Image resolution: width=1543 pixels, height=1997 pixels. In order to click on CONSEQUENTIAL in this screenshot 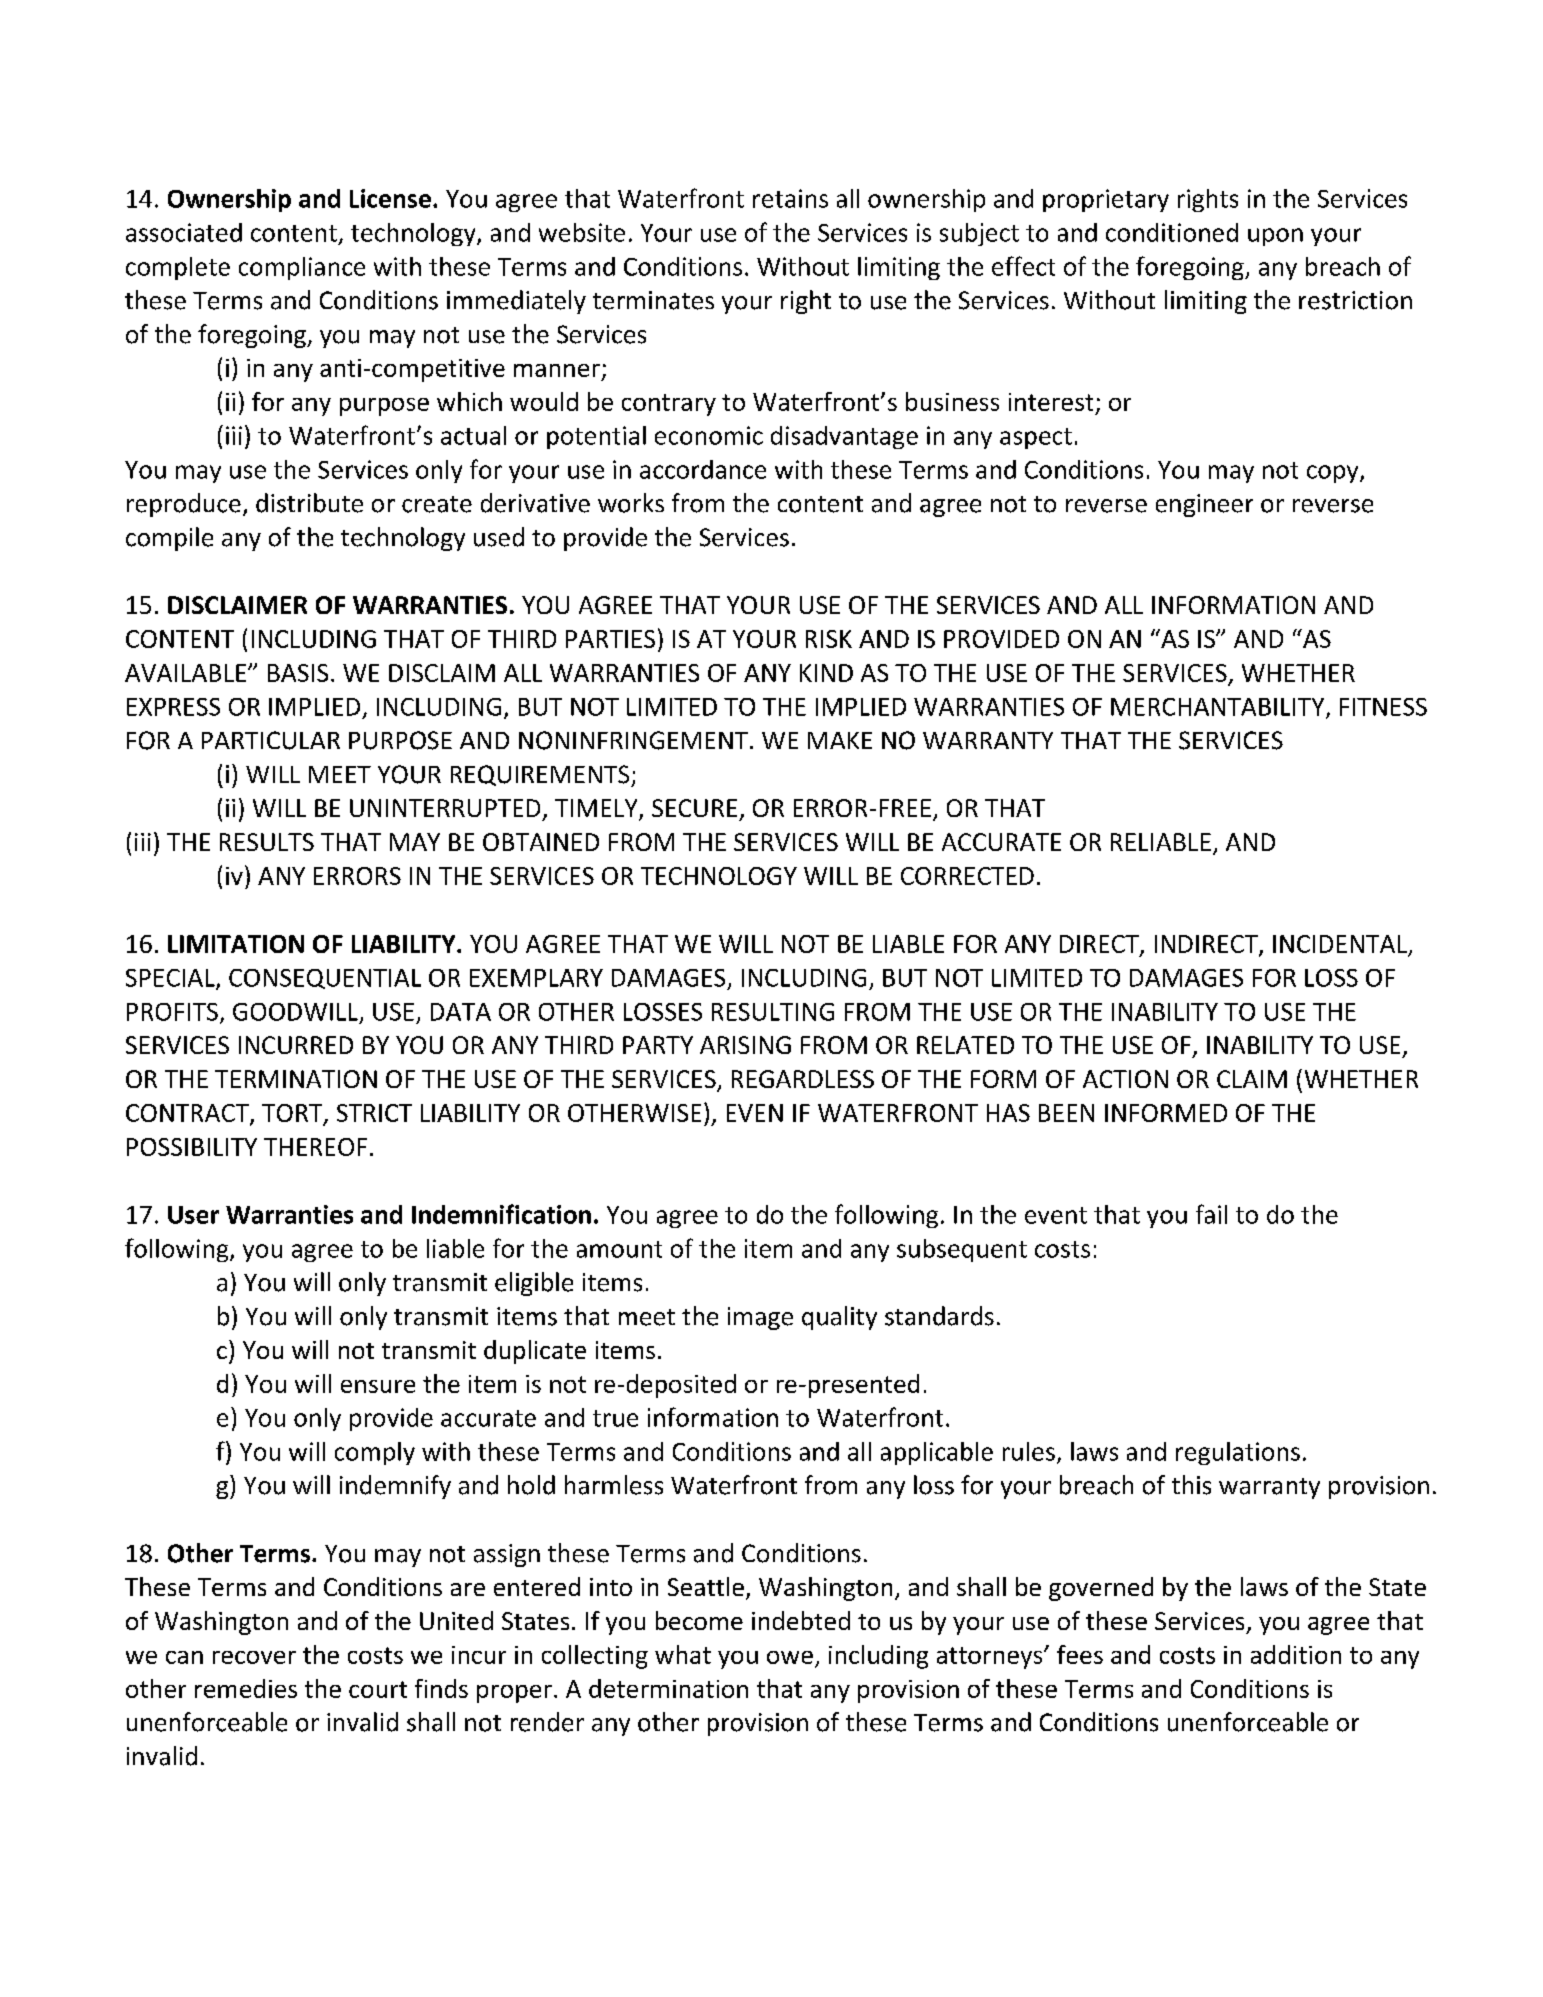, I will do `click(325, 979)`.
